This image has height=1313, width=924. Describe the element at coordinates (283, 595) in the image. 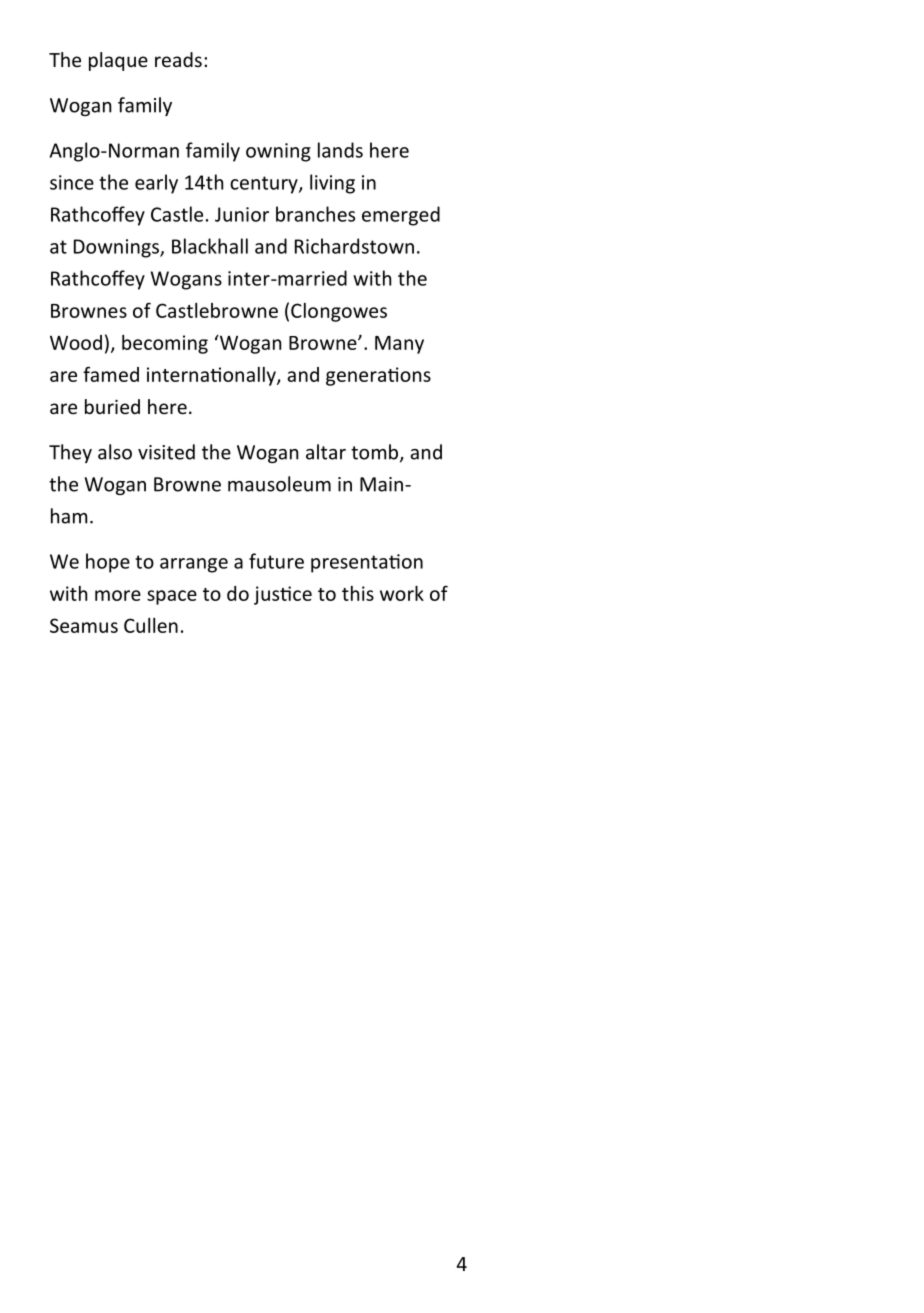

I see `justice` at that location.
